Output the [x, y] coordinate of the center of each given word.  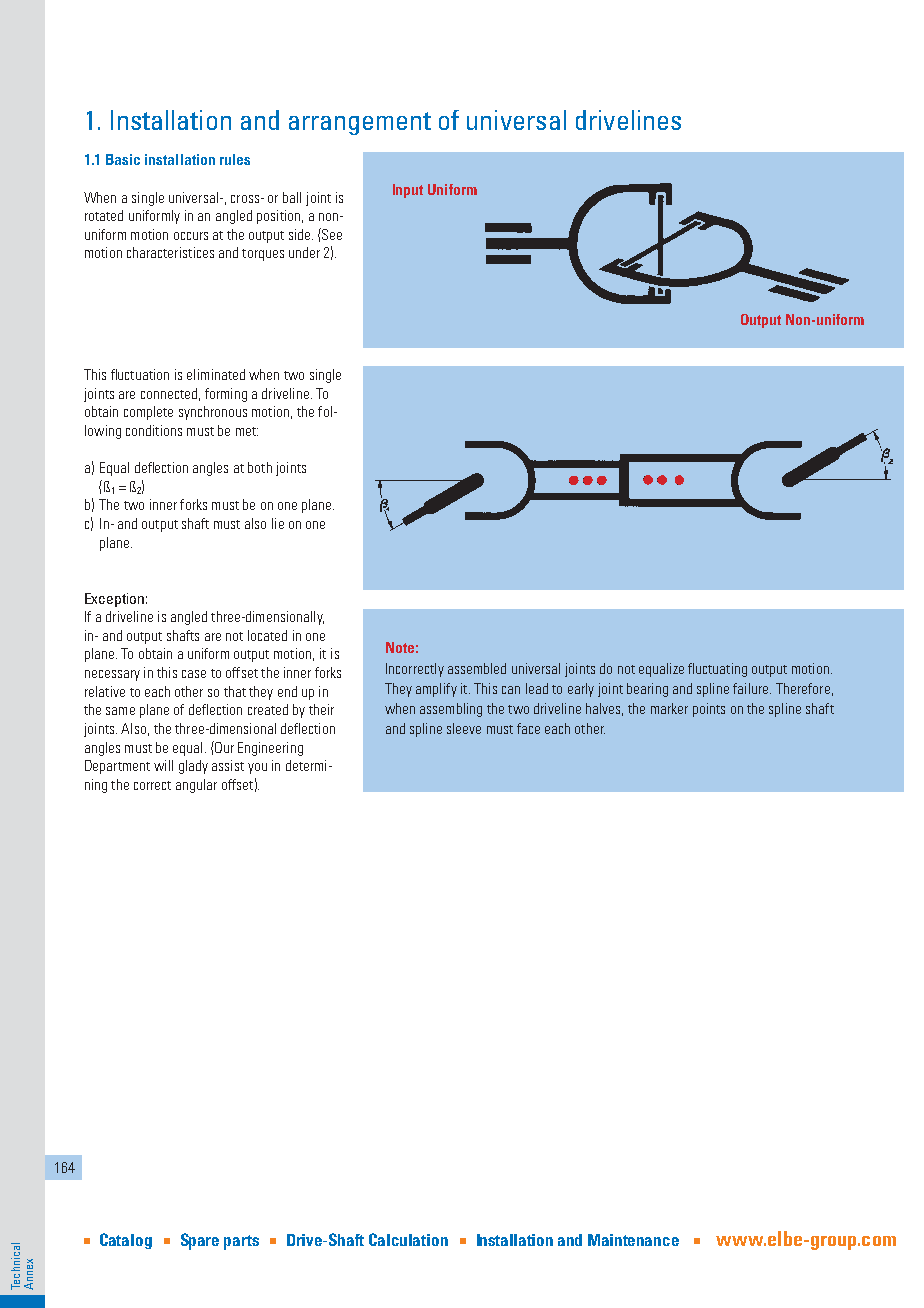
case [194, 674]
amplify [436, 690]
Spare [200, 1241]
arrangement [360, 123]
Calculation [408, 1239]
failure [752, 688]
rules [235, 159]
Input [408, 191]
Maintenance [633, 1240]
